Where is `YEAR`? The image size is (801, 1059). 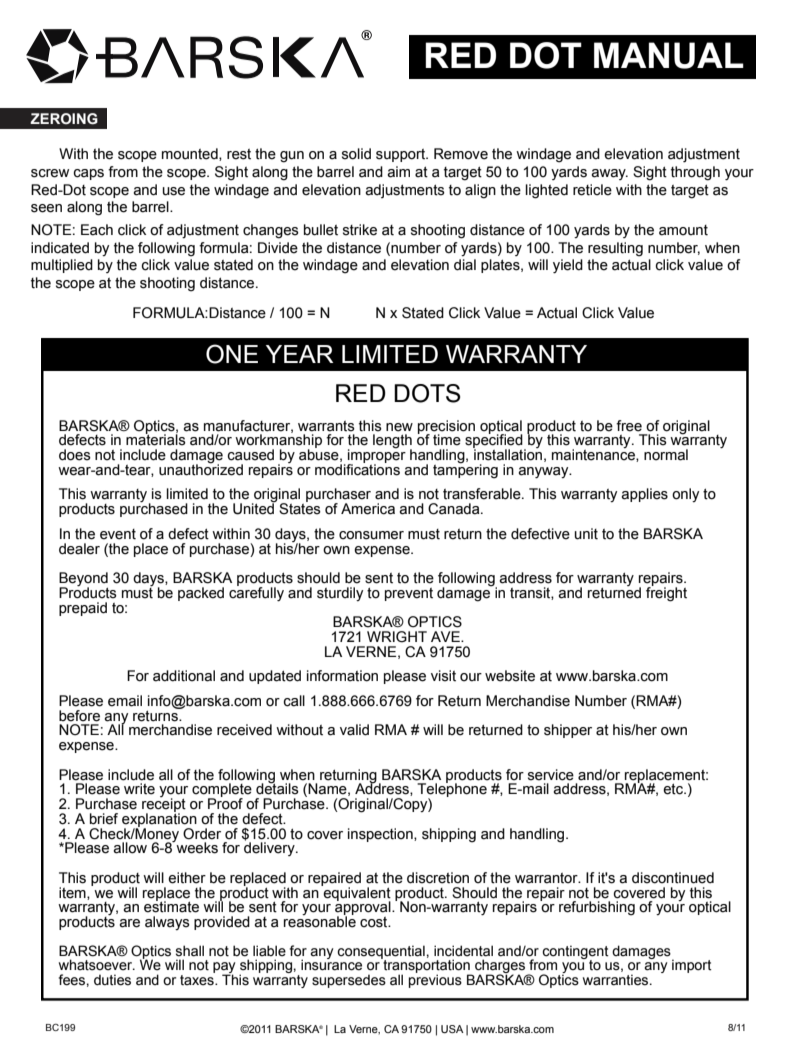
YEAR is located at coordinates (299, 354).
